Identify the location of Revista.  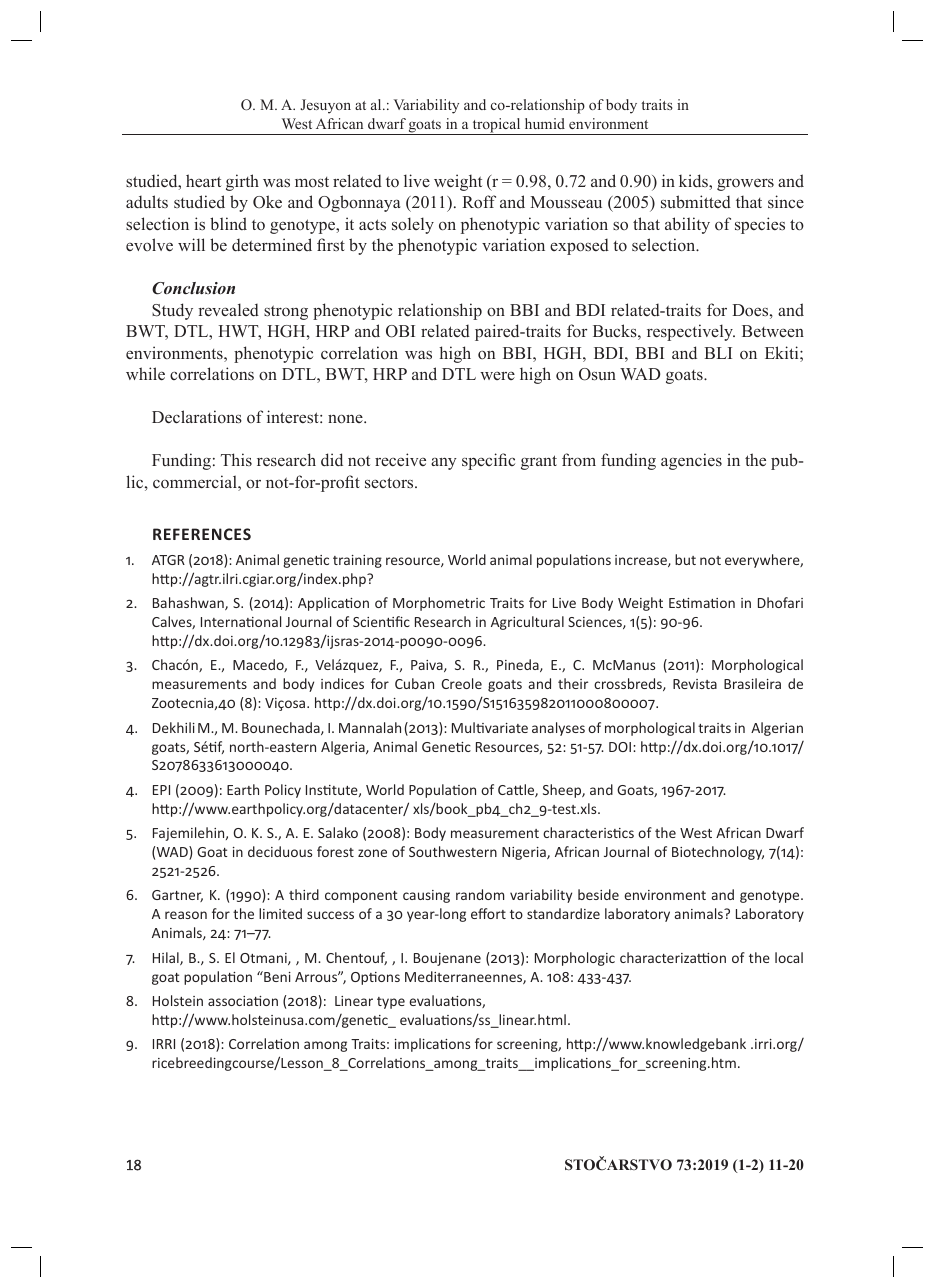
(695, 684).
